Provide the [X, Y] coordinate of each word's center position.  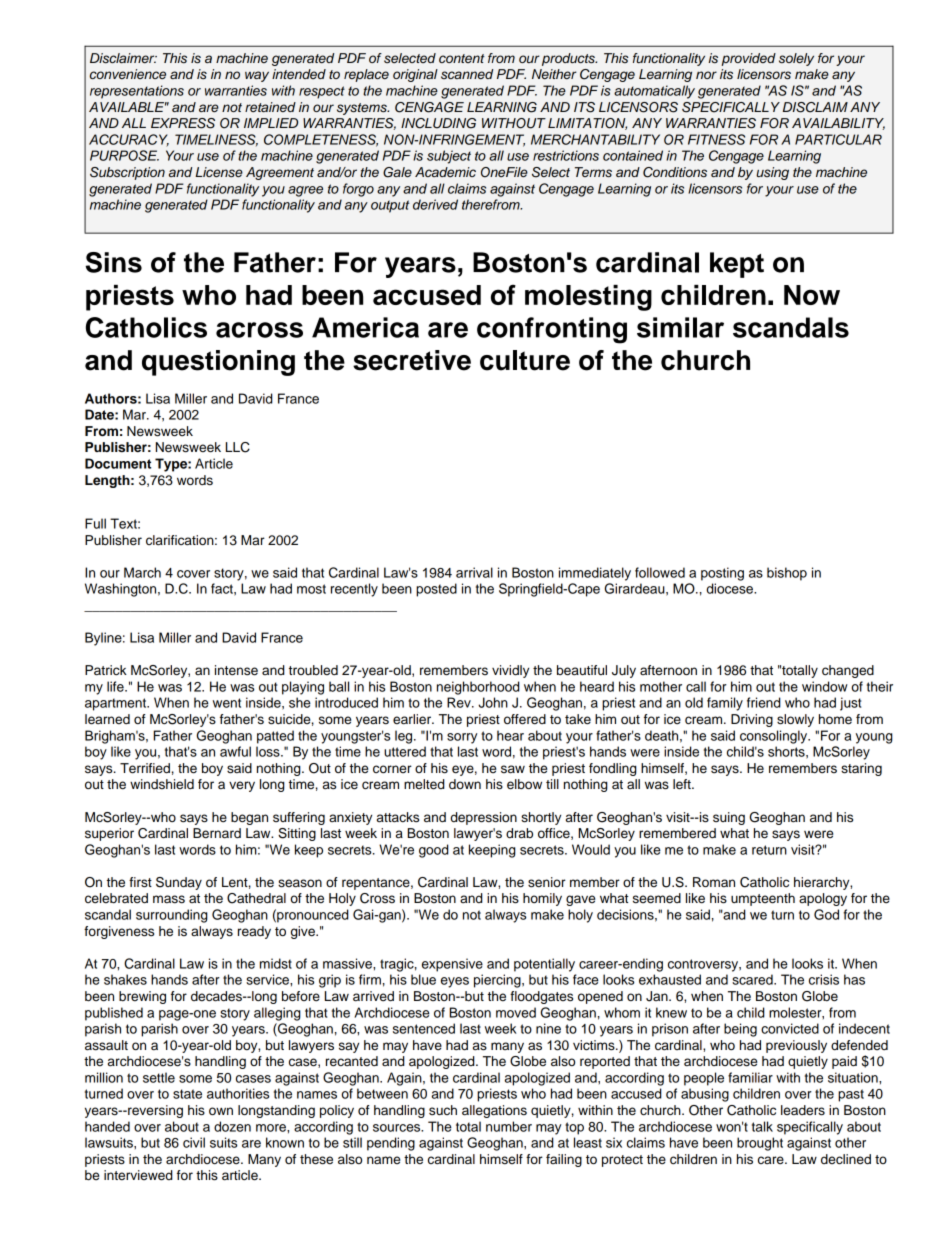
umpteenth [763, 899]
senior [547, 882]
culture [525, 360]
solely [796, 59]
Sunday [179, 883]
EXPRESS [183, 123]
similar [680, 327]
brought [760, 1144]
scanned [467, 74]
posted [436, 590]
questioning [218, 363]
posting [722, 574]
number [509, 1126]
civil [194, 1142]
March [142, 572]
